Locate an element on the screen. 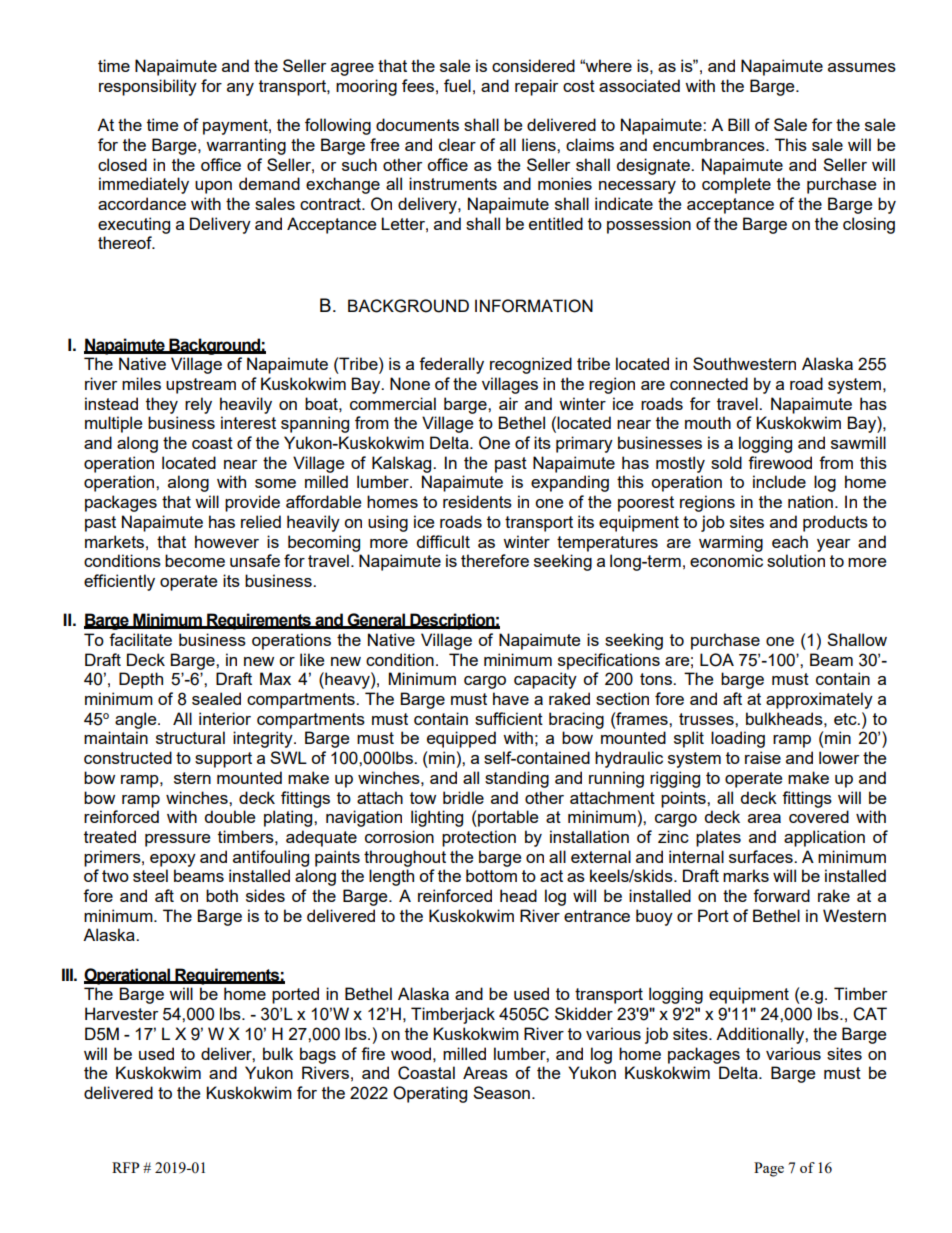 The width and height of the screenshot is (952, 1233). facilitate is located at coordinates (140, 639).
